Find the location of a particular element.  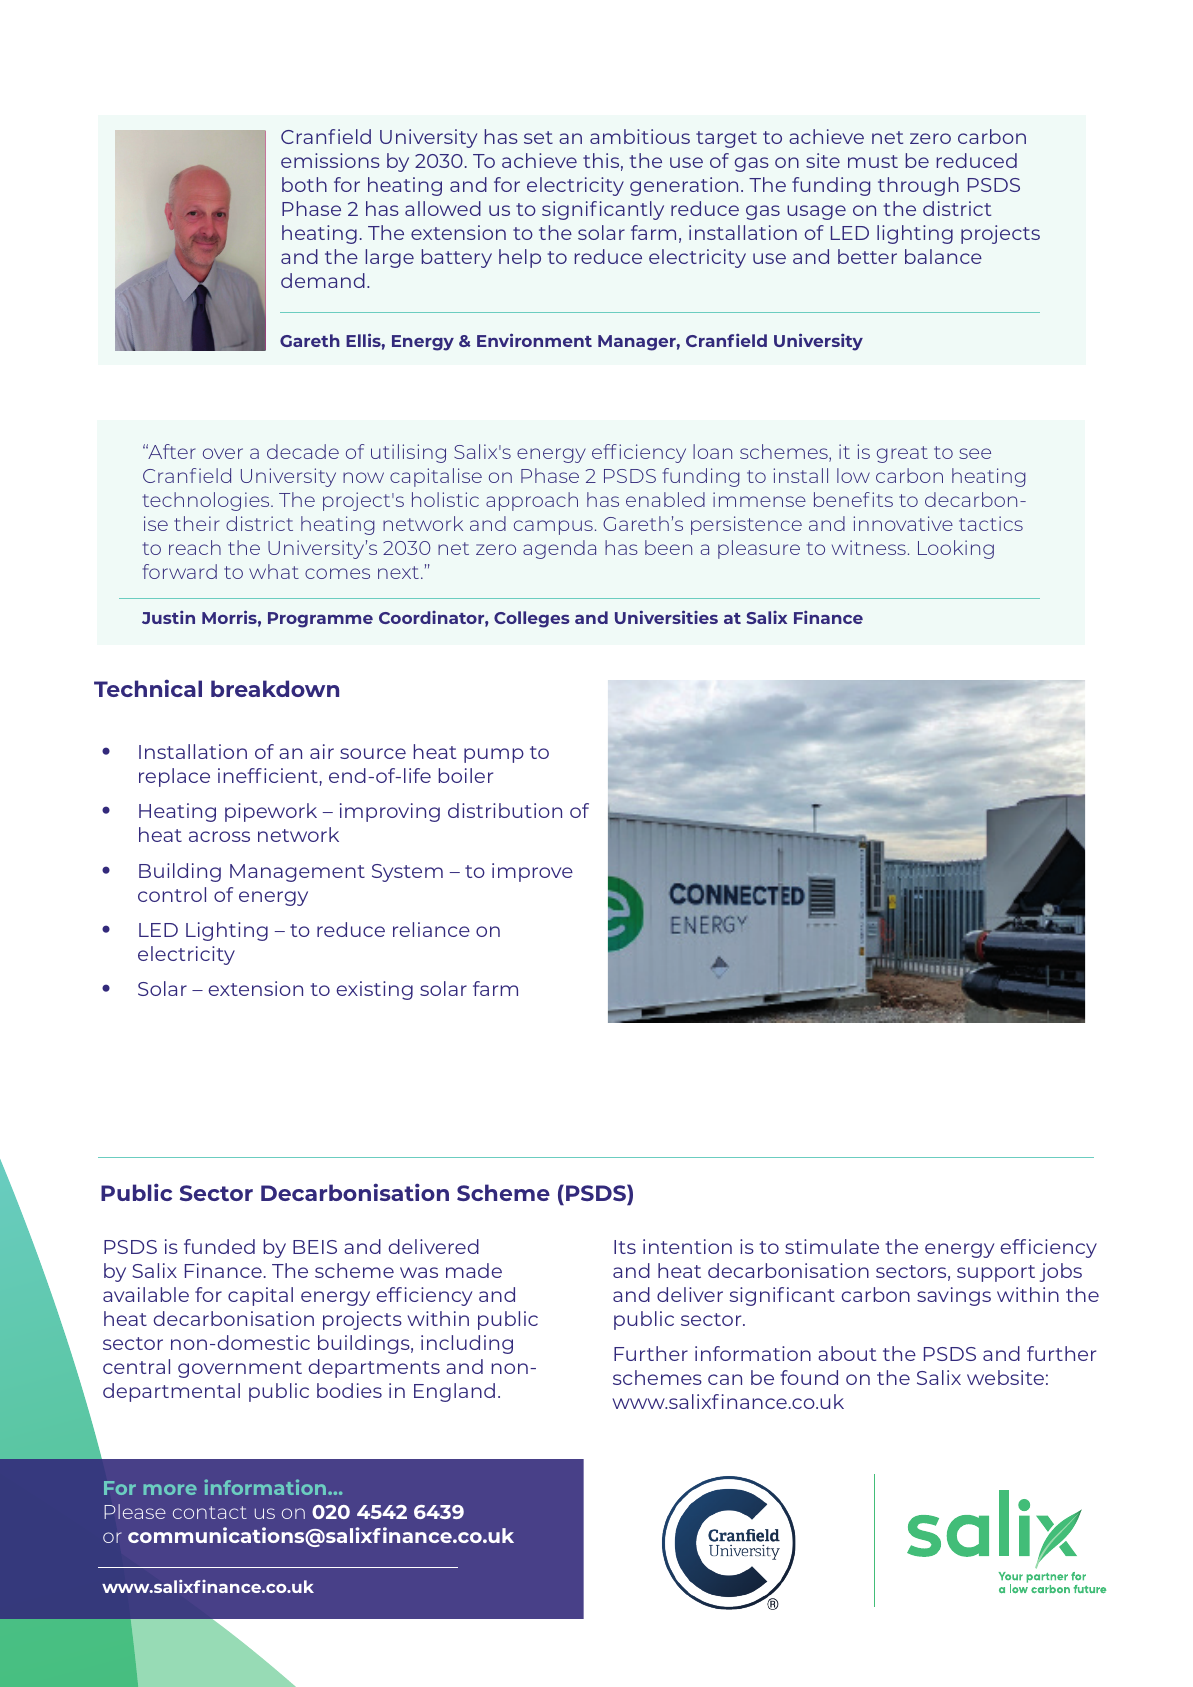

both is located at coordinates (304, 184).
